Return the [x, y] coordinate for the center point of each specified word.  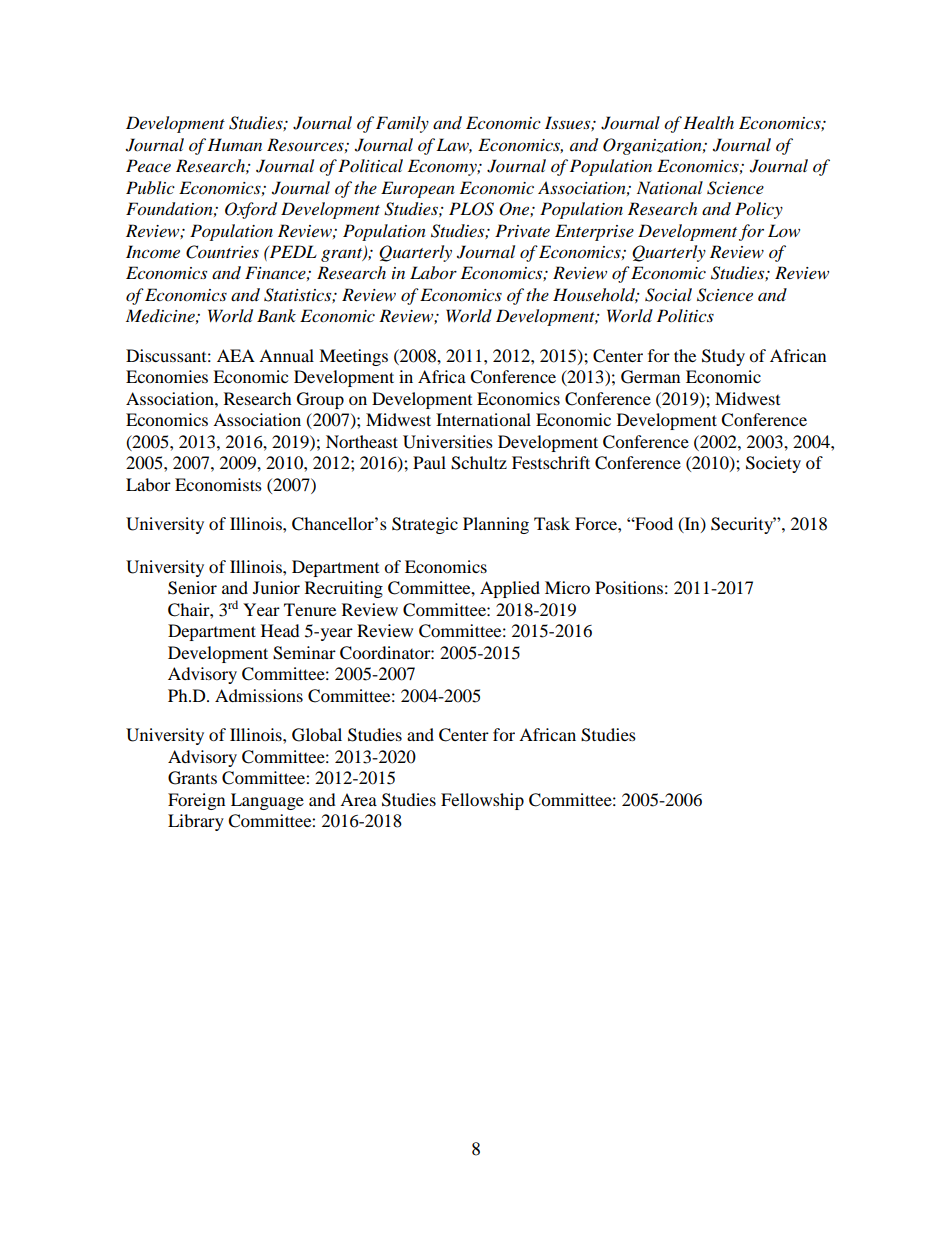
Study [723, 357]
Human [234, 144]
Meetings [353, 357]
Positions [629, 587]
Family [402, 124]
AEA [236, 355]
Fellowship [482, 801]
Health [708, 122]
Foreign [196, 801]
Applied [510, 589]
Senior [192, 588]
